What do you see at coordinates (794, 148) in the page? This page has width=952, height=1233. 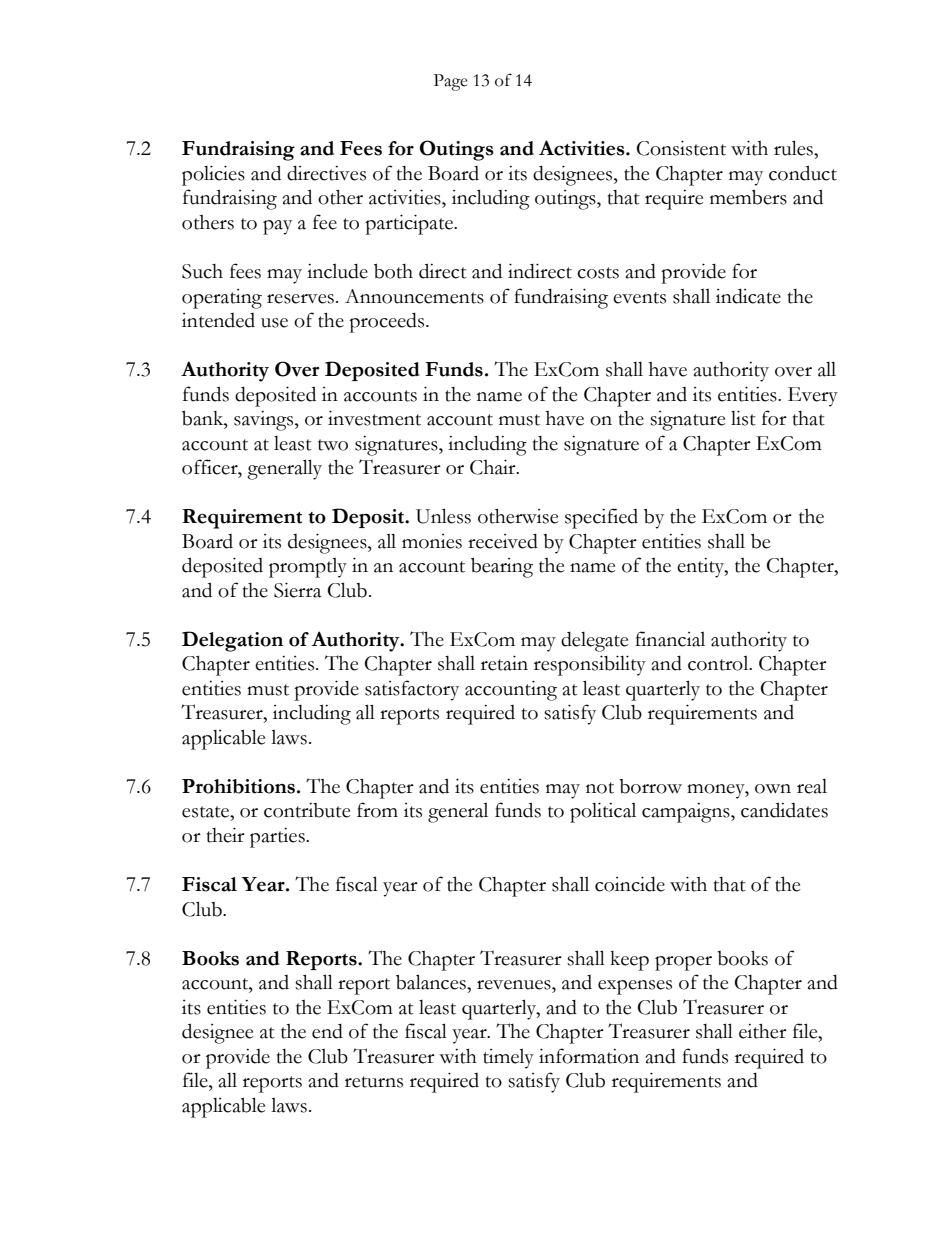 I see `rules` at bounding box center [794, 148].
